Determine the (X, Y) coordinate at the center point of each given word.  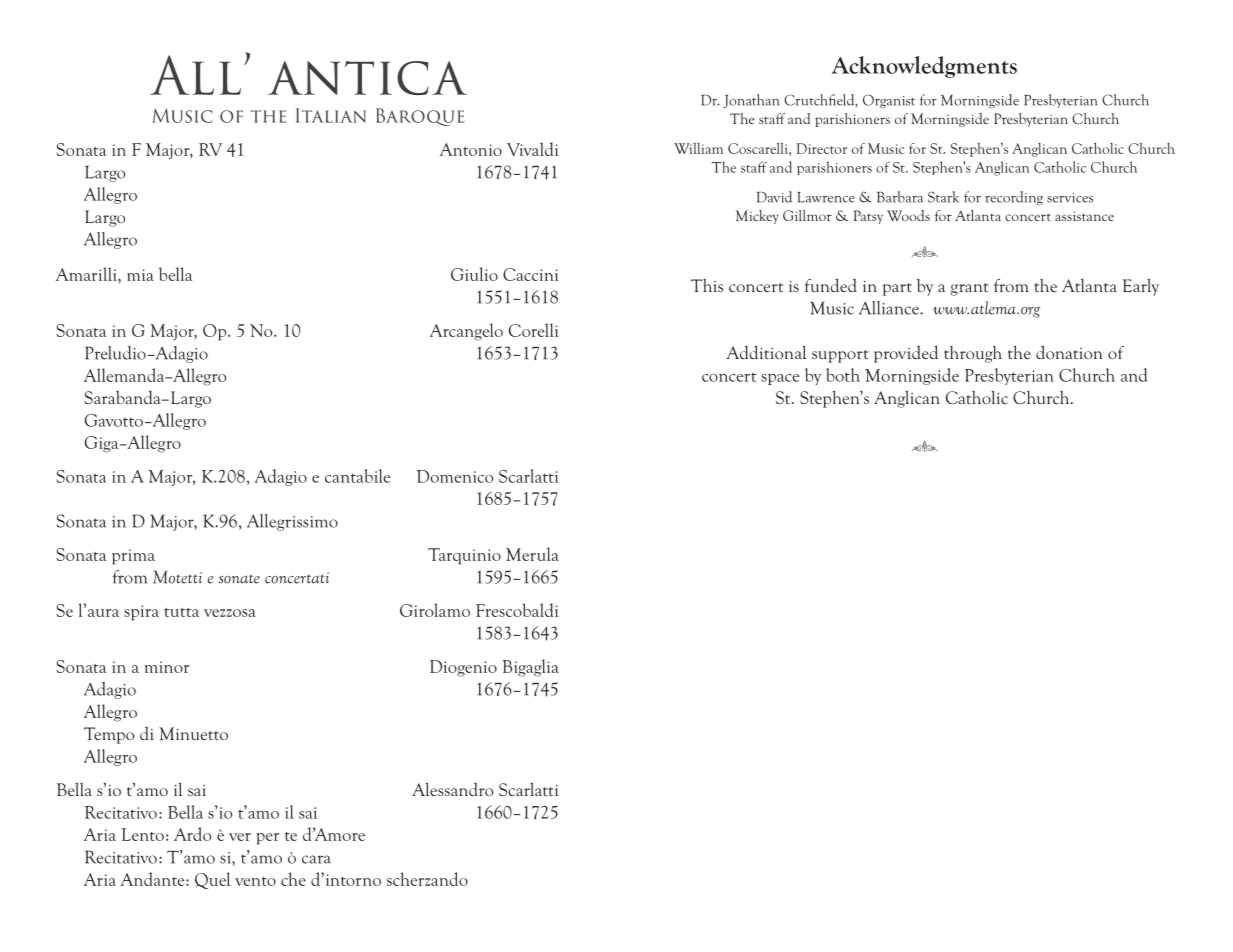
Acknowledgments (924, 67)
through (973, 354)
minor (167, 667)
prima (133, 557)
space (780, 379)
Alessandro (452, 789)
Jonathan (752, 101)
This (707, 285)
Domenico (455, 476)
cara (316, 859)
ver (240, 837)
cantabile (357, 476)
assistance (1084, 216)
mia (140, 275)
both (843, 375)
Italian (331, 115)
